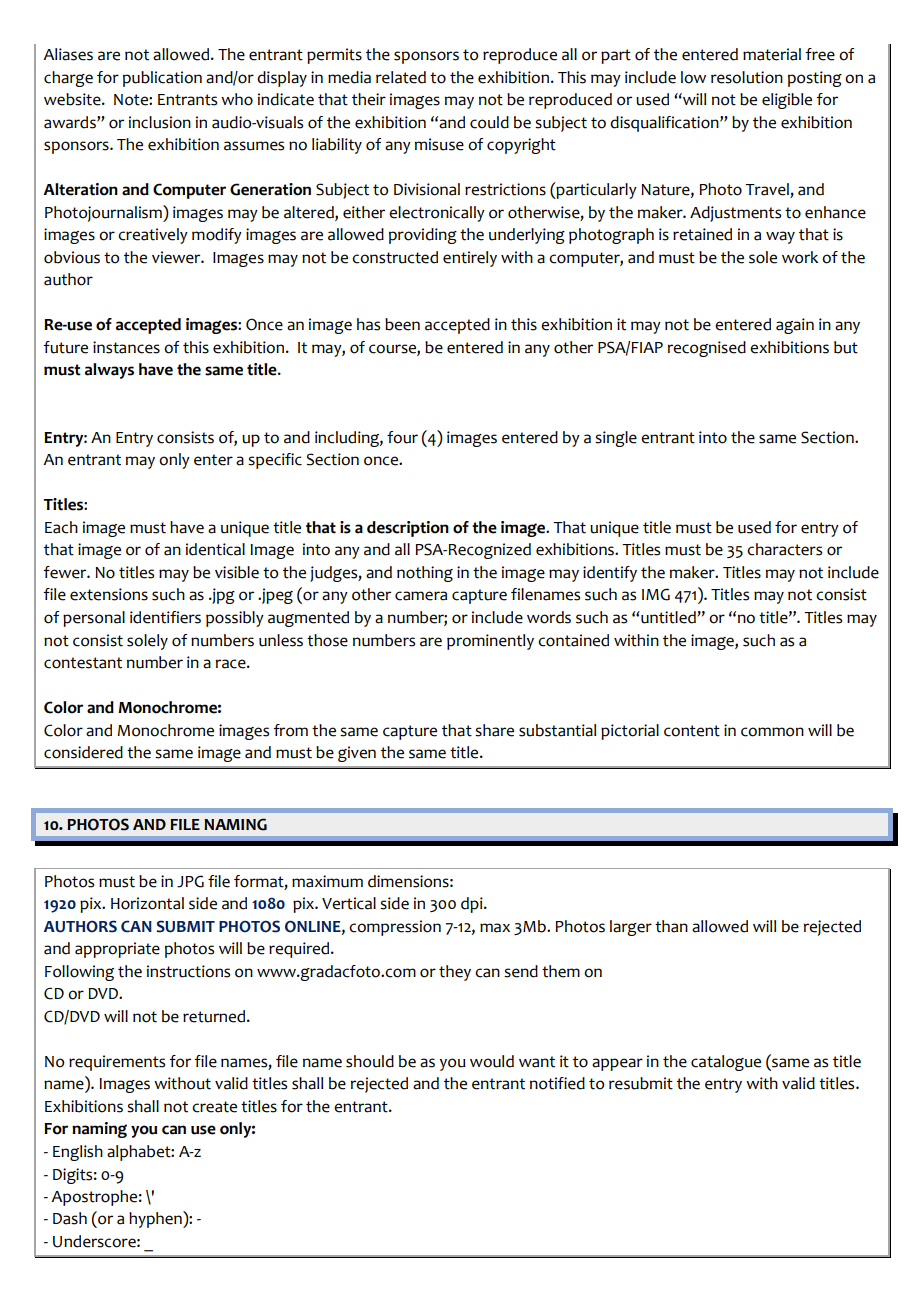 This image has width=924, height=1308. I want to click on resolution, so click(747, 77).
